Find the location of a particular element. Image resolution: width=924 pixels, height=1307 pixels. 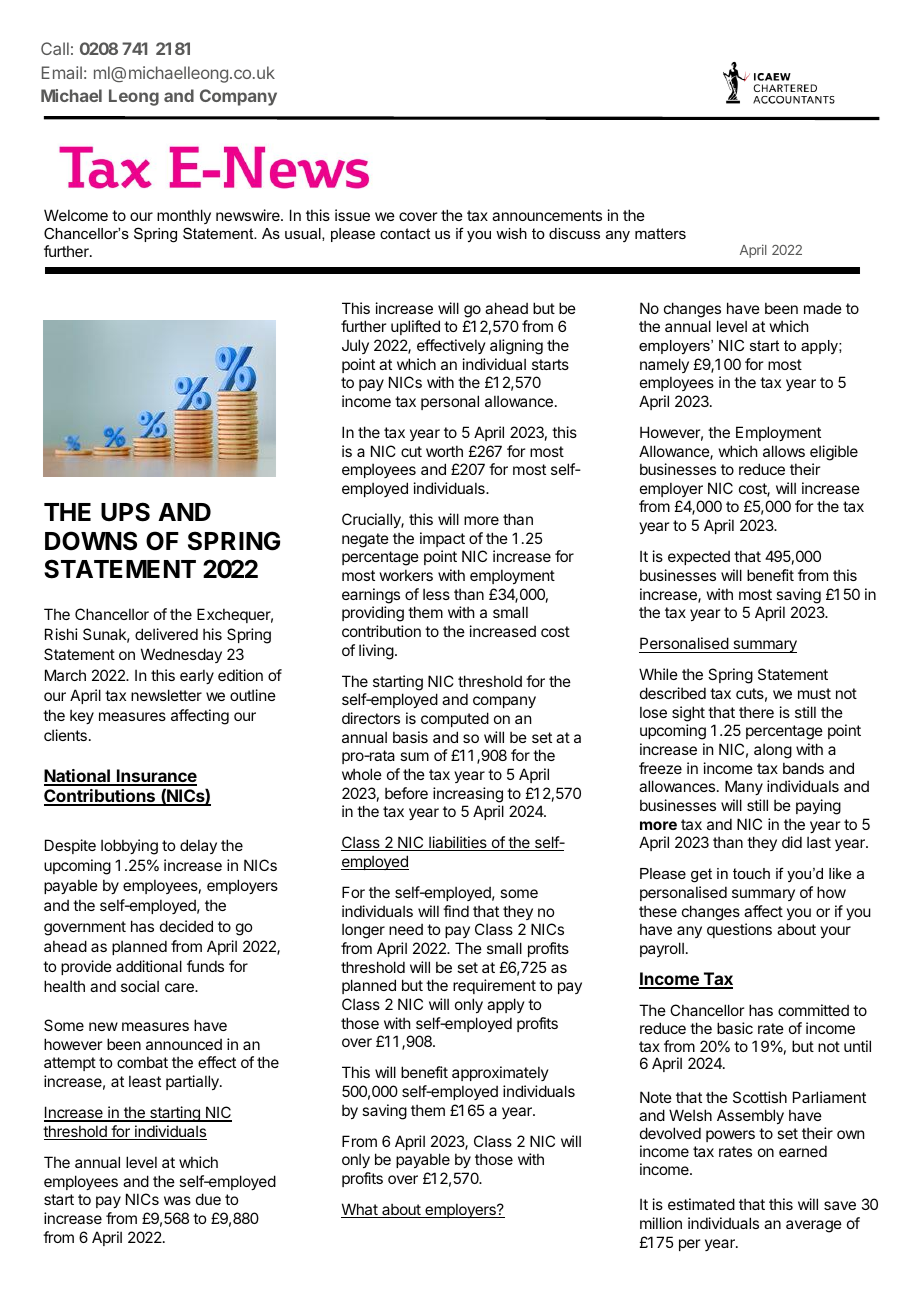

made is located at coordinates (823, 308).
